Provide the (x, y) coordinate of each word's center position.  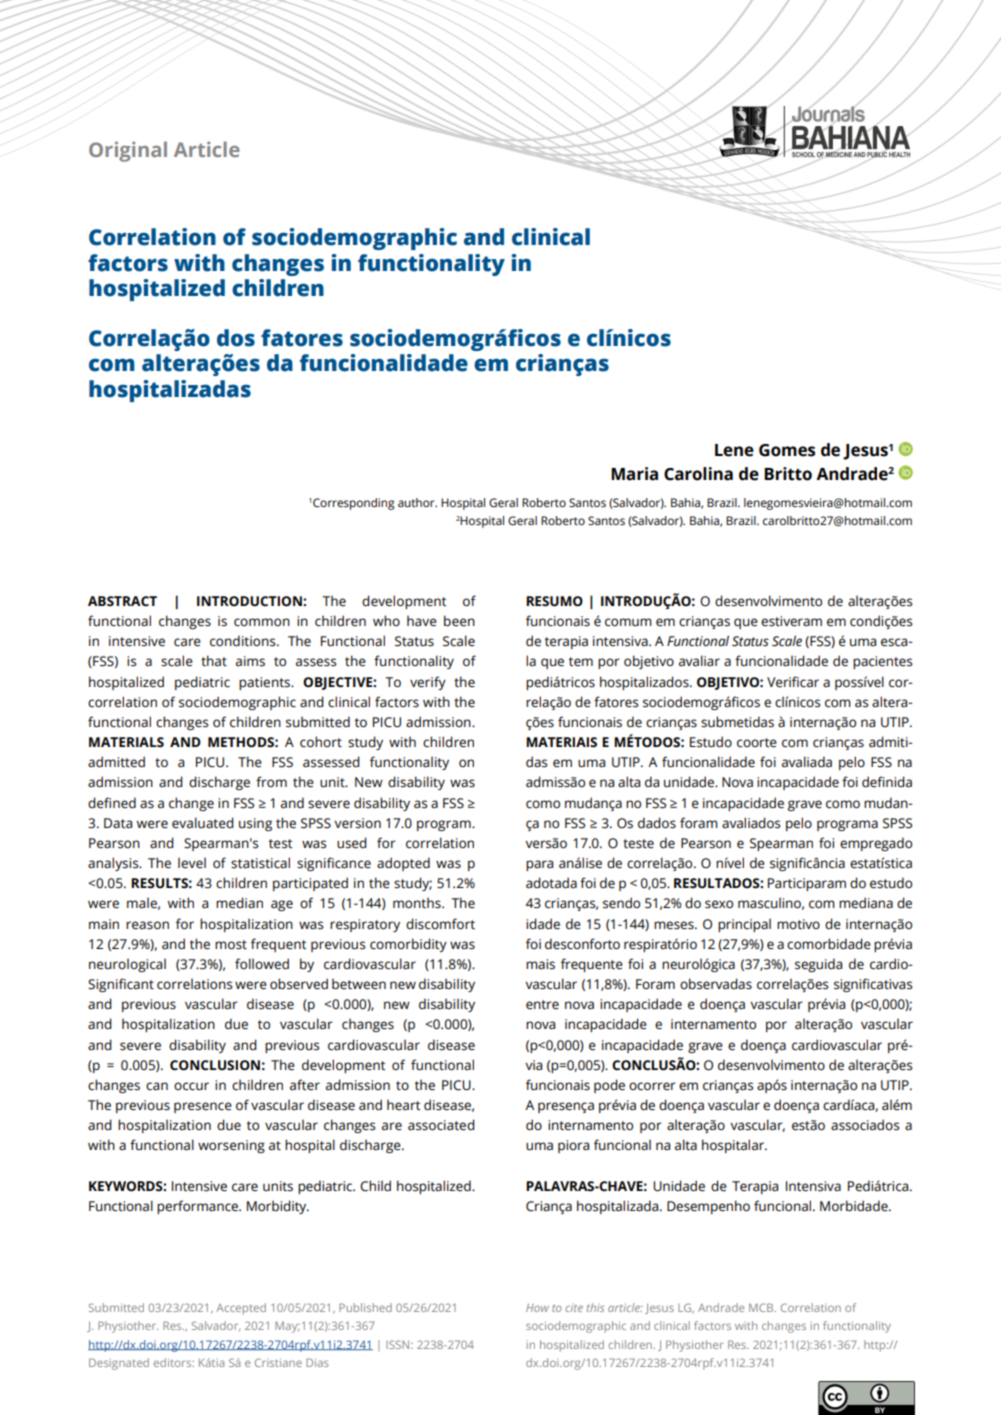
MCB (762, 1307)
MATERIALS (126, 742)
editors (174, 1362)
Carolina (698, 474)
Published (365, 1307)
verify (428, 683)
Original (128, 151)
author (417, 502)
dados (657, 823)
